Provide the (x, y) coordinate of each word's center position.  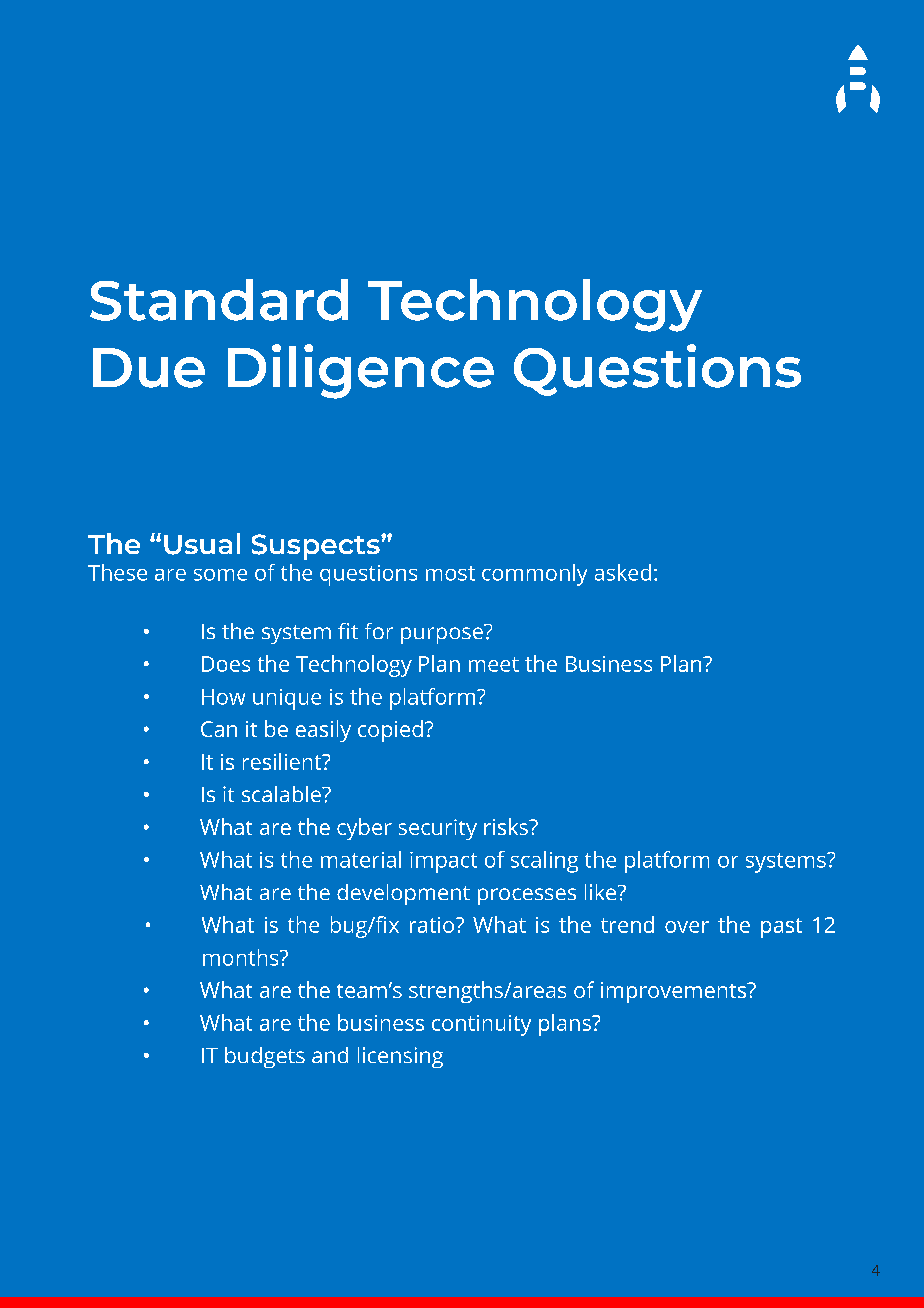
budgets (265, 1057)
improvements (675, 992)
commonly (534, 575)
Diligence (361, 371)
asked (623, 572)
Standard (219, 300)
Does (226, 664)
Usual (202, 544)
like (602, 892)
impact (443, 862)
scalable (282, 794)
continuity (481, 1025)
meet (494, 664)
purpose (443, 634)
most (450, 573)
